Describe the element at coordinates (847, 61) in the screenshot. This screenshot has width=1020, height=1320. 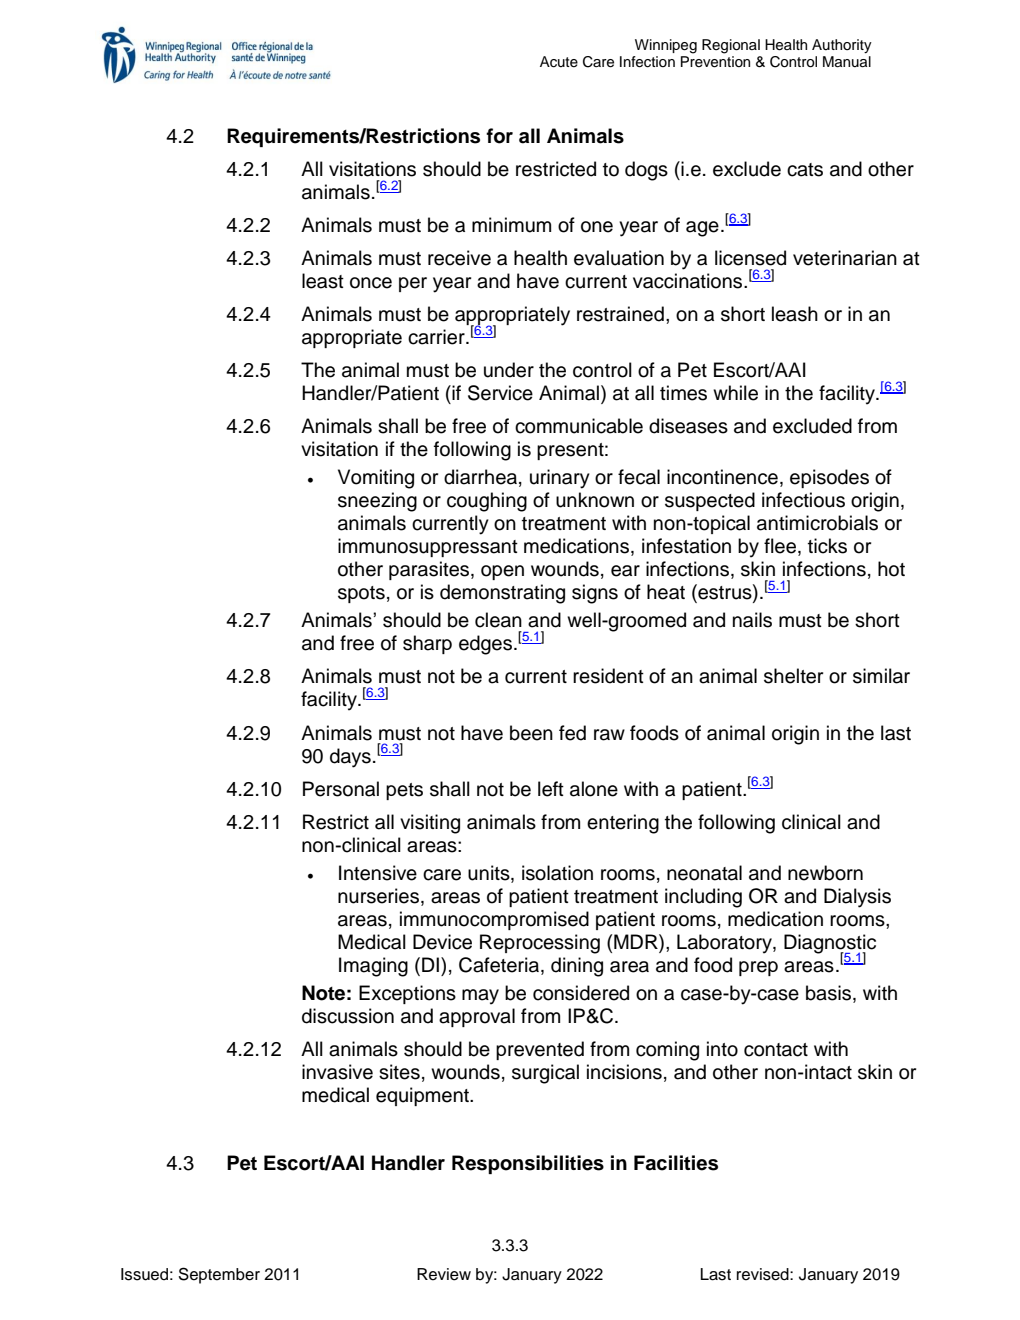
I see `Manual` at that location.
